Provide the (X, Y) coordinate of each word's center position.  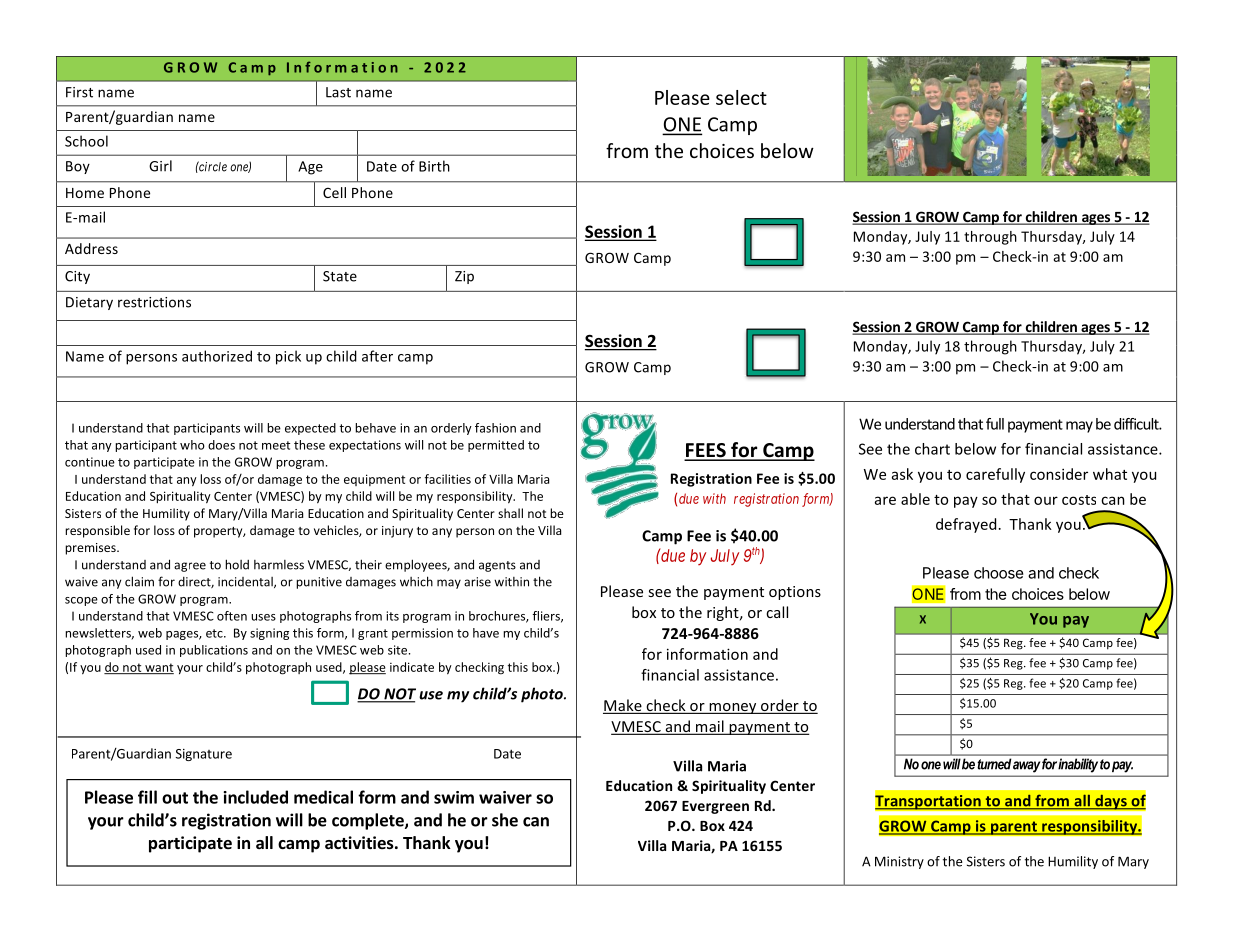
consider (1059, 474)
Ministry (899, 862)
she (505, 820)
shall (510, 513)
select (741, 97)
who (192, 445)
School (86, 141)
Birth (434, 166)
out (175, 798)
